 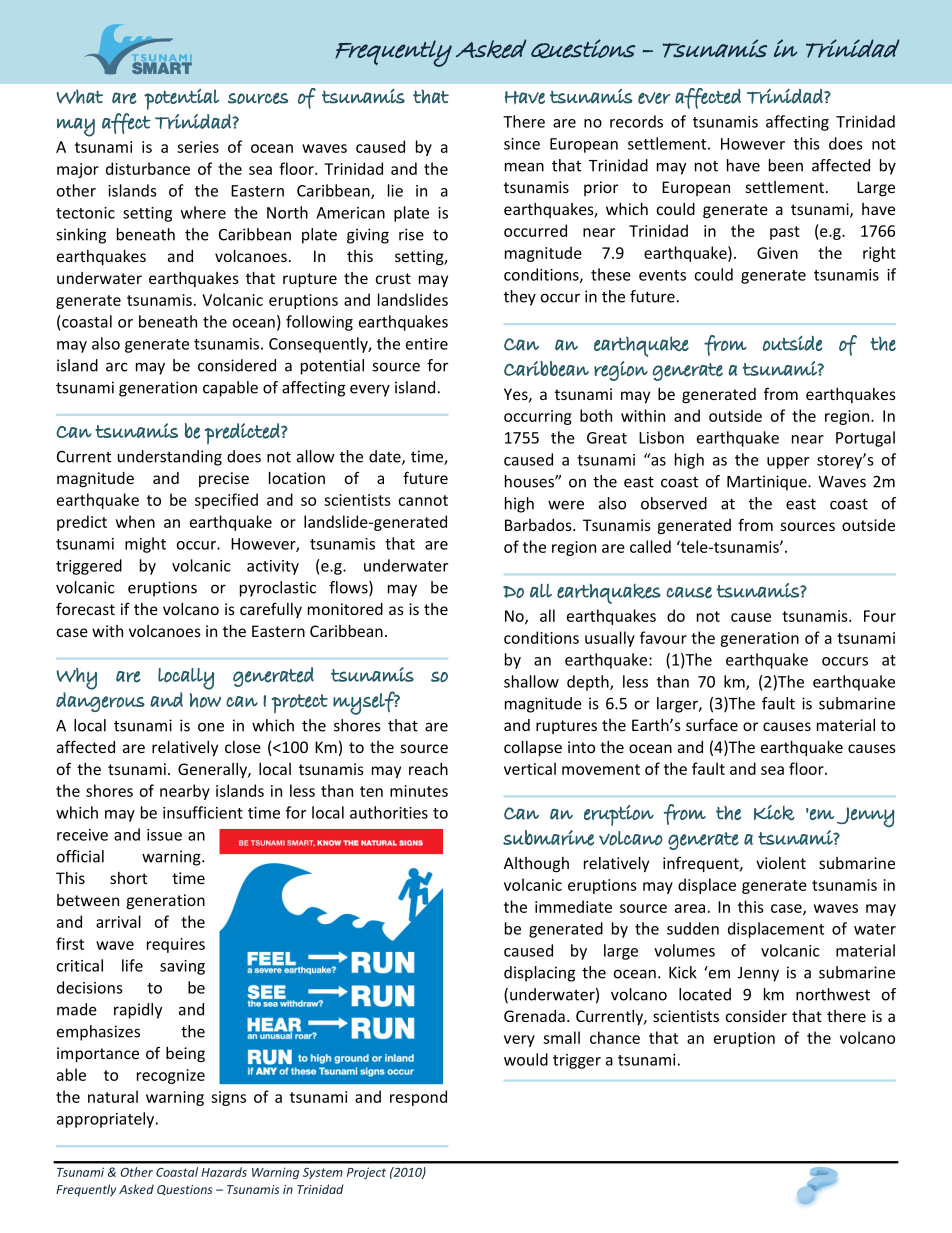 What do you see at coordinates (203, 812) in the screenshot?
I see `insufficient` at bounding box center [203, 812].
